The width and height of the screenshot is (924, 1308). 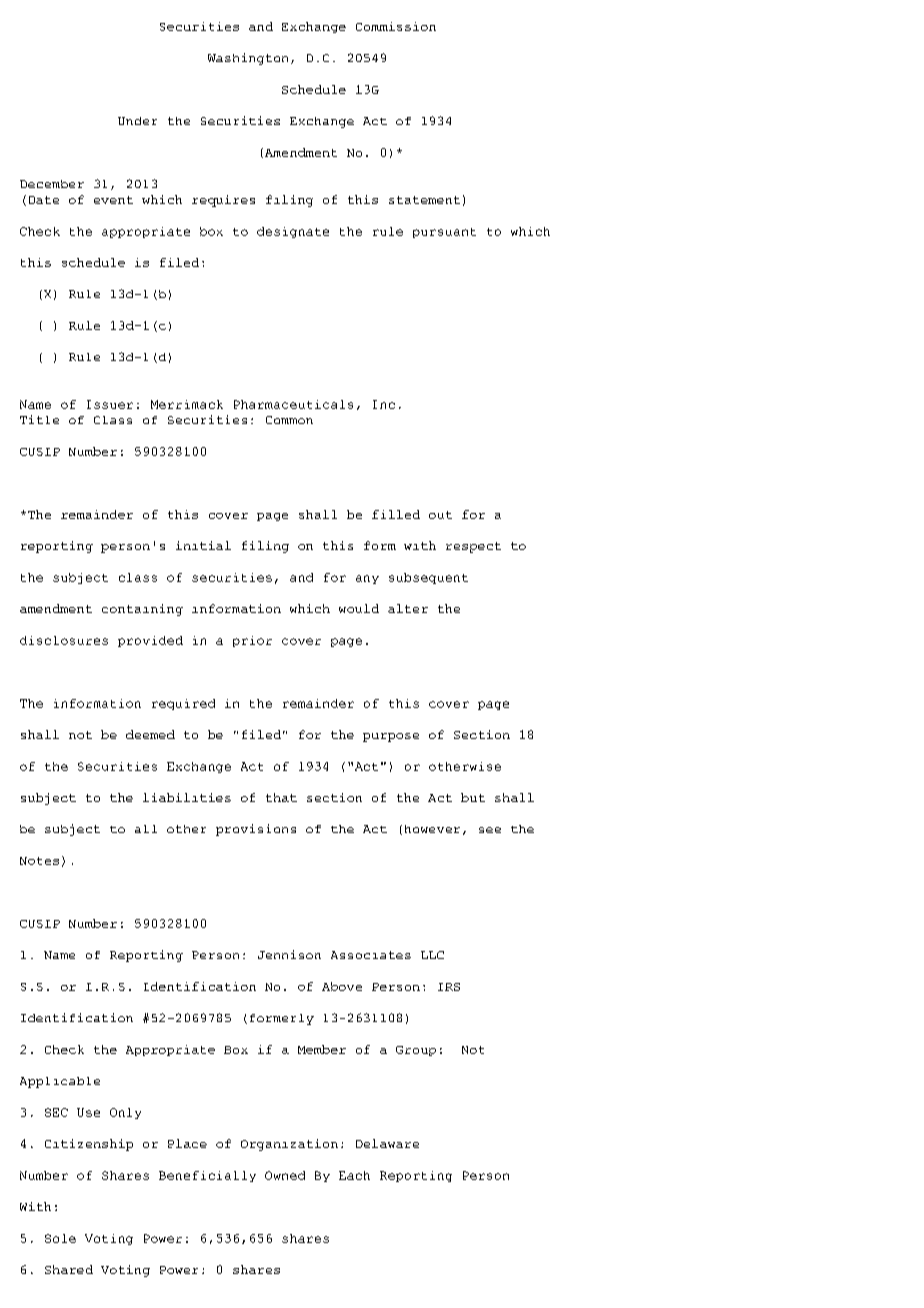 What do you see at coordinates (248, 59) in the screenshot?
I see `Washington` at bounding box center [248, 59].
